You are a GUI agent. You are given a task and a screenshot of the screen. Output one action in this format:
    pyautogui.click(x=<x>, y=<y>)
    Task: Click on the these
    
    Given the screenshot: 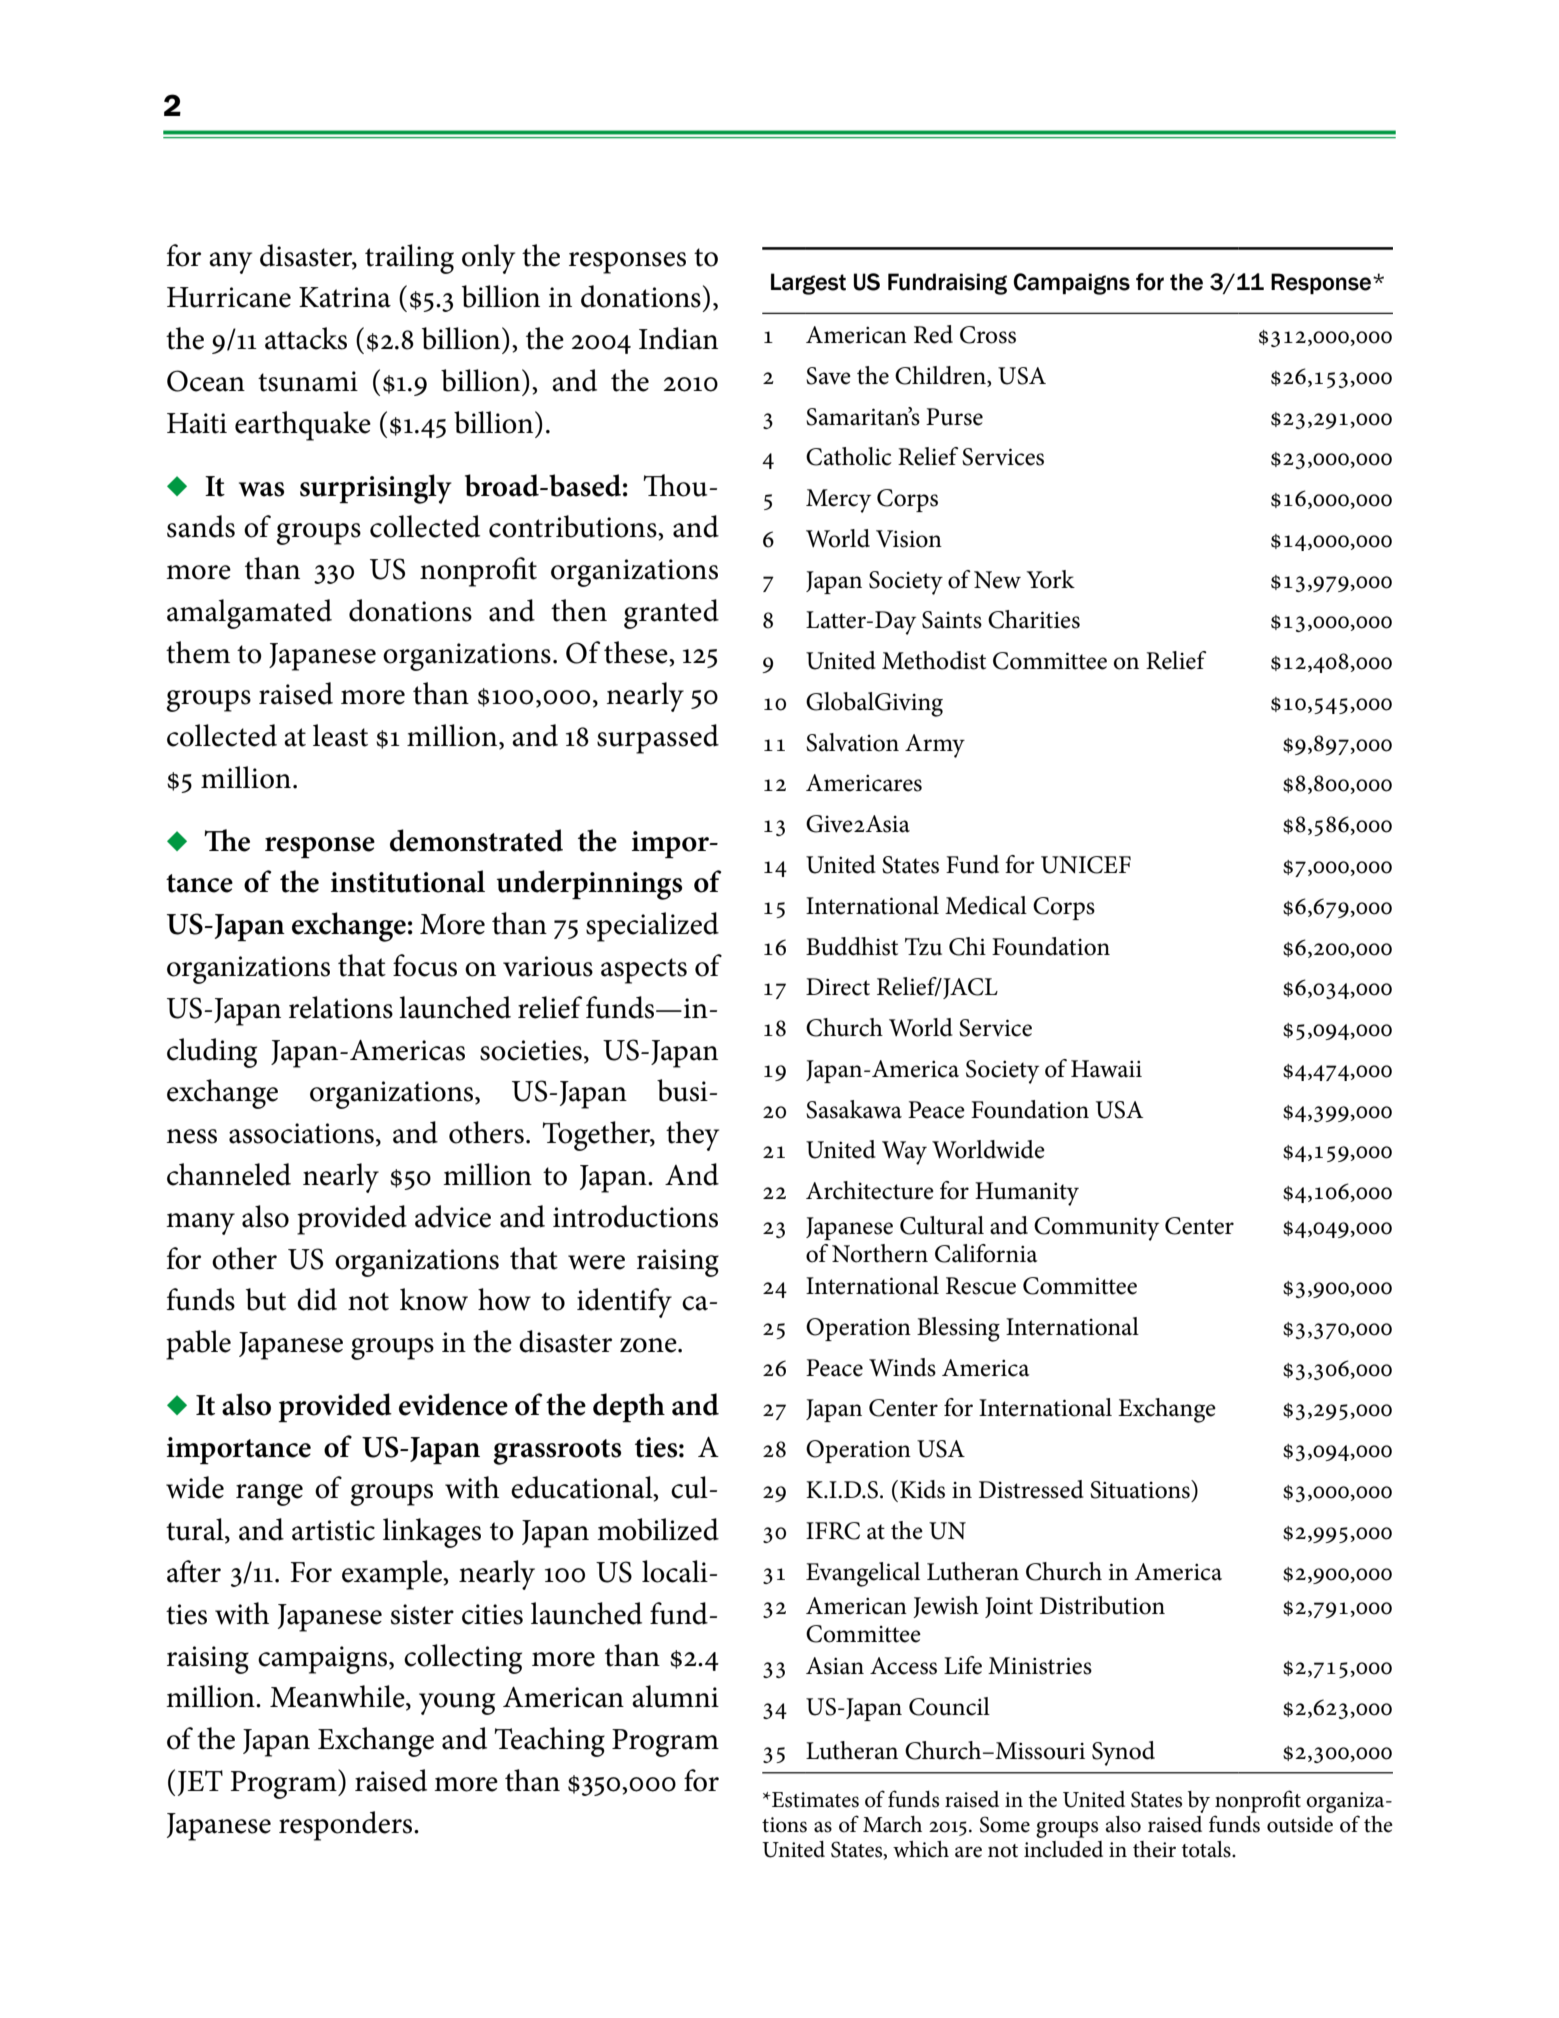 What is the action you would take?
    pyautogui.click(x=637, y=652)
